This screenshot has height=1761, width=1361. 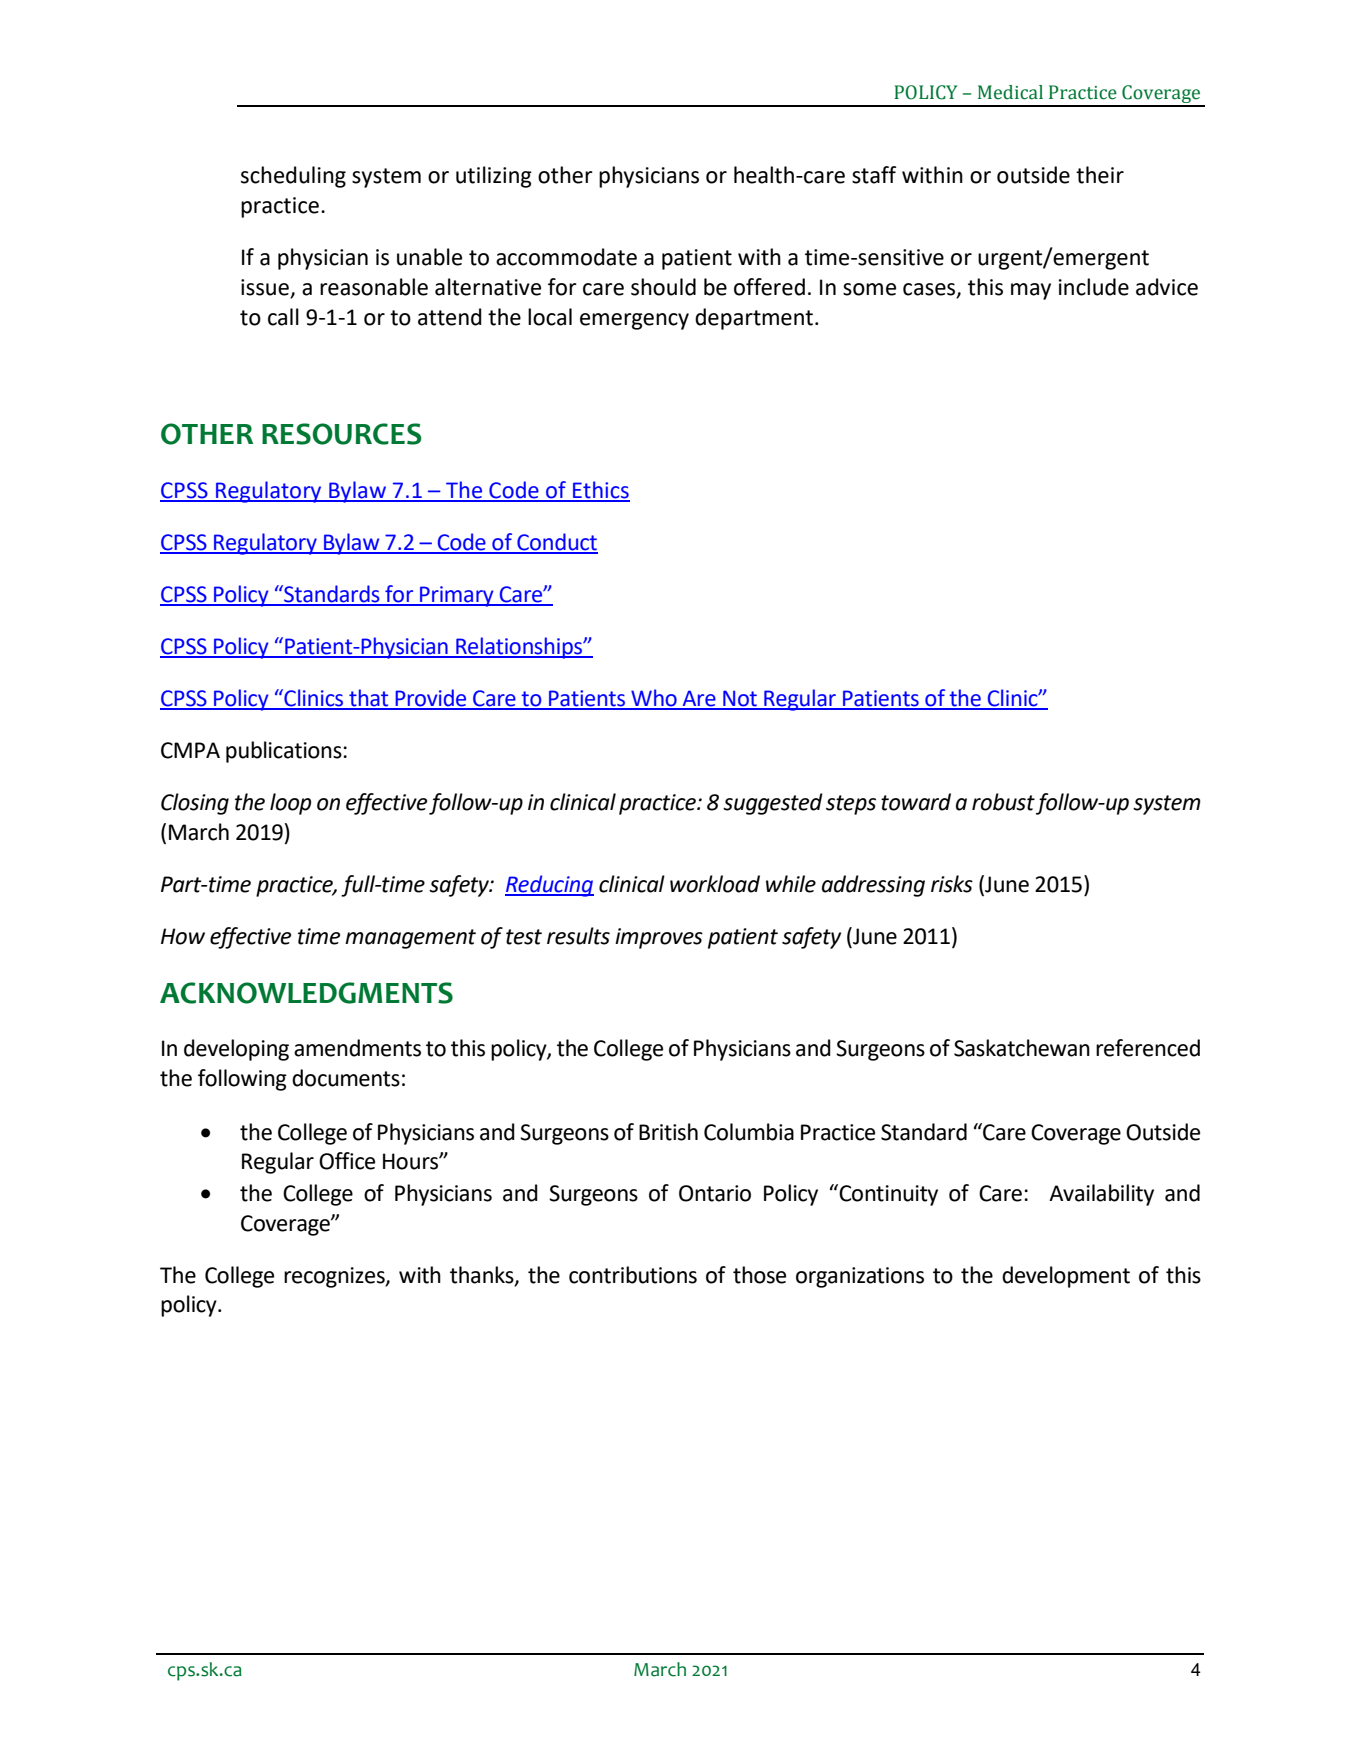 What do you see at coordinates (1066, 1277) in the screenshot?
I see `development` at bounding box center [1066, 1277].
